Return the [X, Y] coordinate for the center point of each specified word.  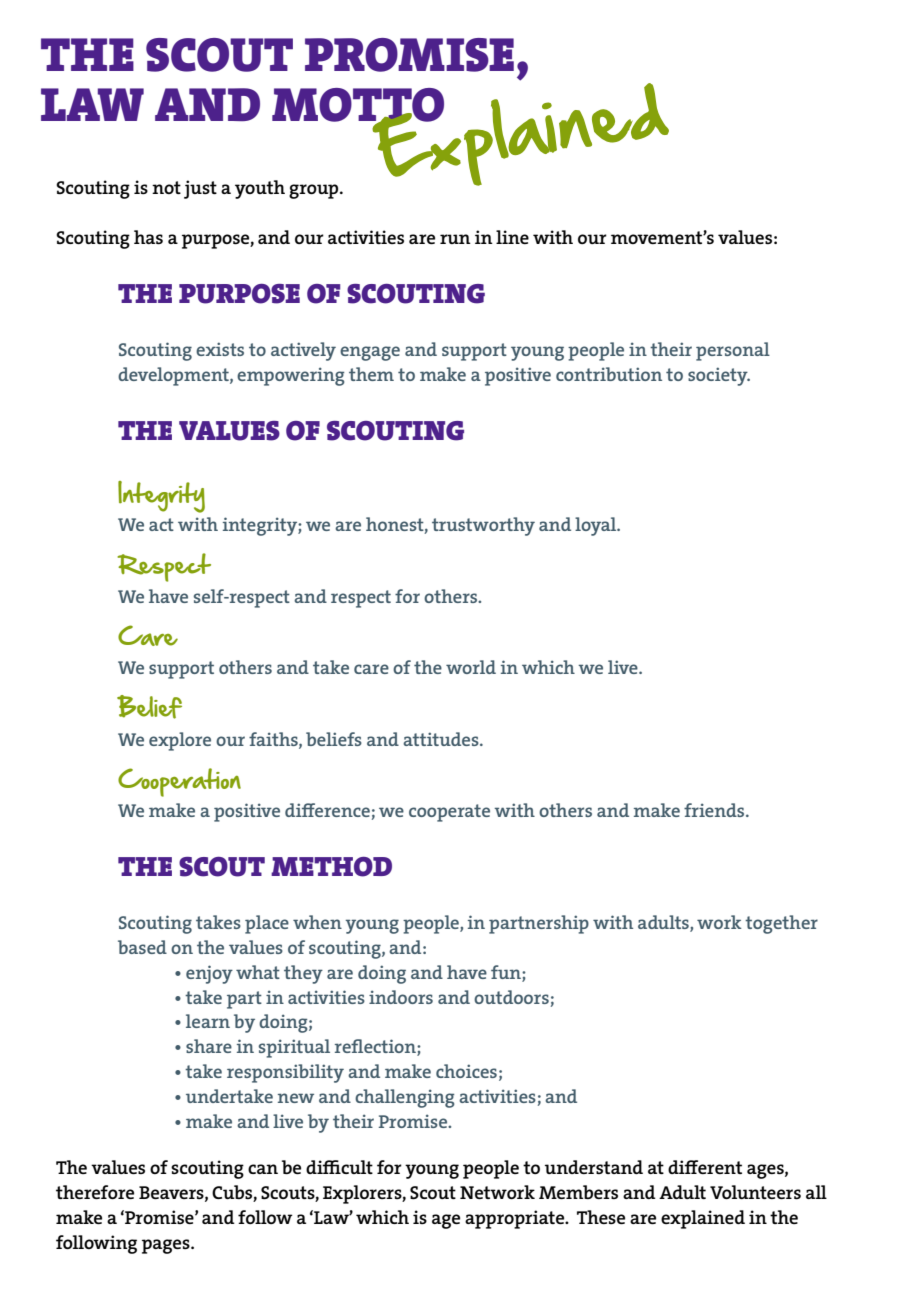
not [166, 187]
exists [220, 349]
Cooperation [179, 782]
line [512, 237]
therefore [95, 1192]
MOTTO [358, 106]
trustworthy [483, 526]
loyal [597, 526]
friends [715, 810]
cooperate [449, 813]
